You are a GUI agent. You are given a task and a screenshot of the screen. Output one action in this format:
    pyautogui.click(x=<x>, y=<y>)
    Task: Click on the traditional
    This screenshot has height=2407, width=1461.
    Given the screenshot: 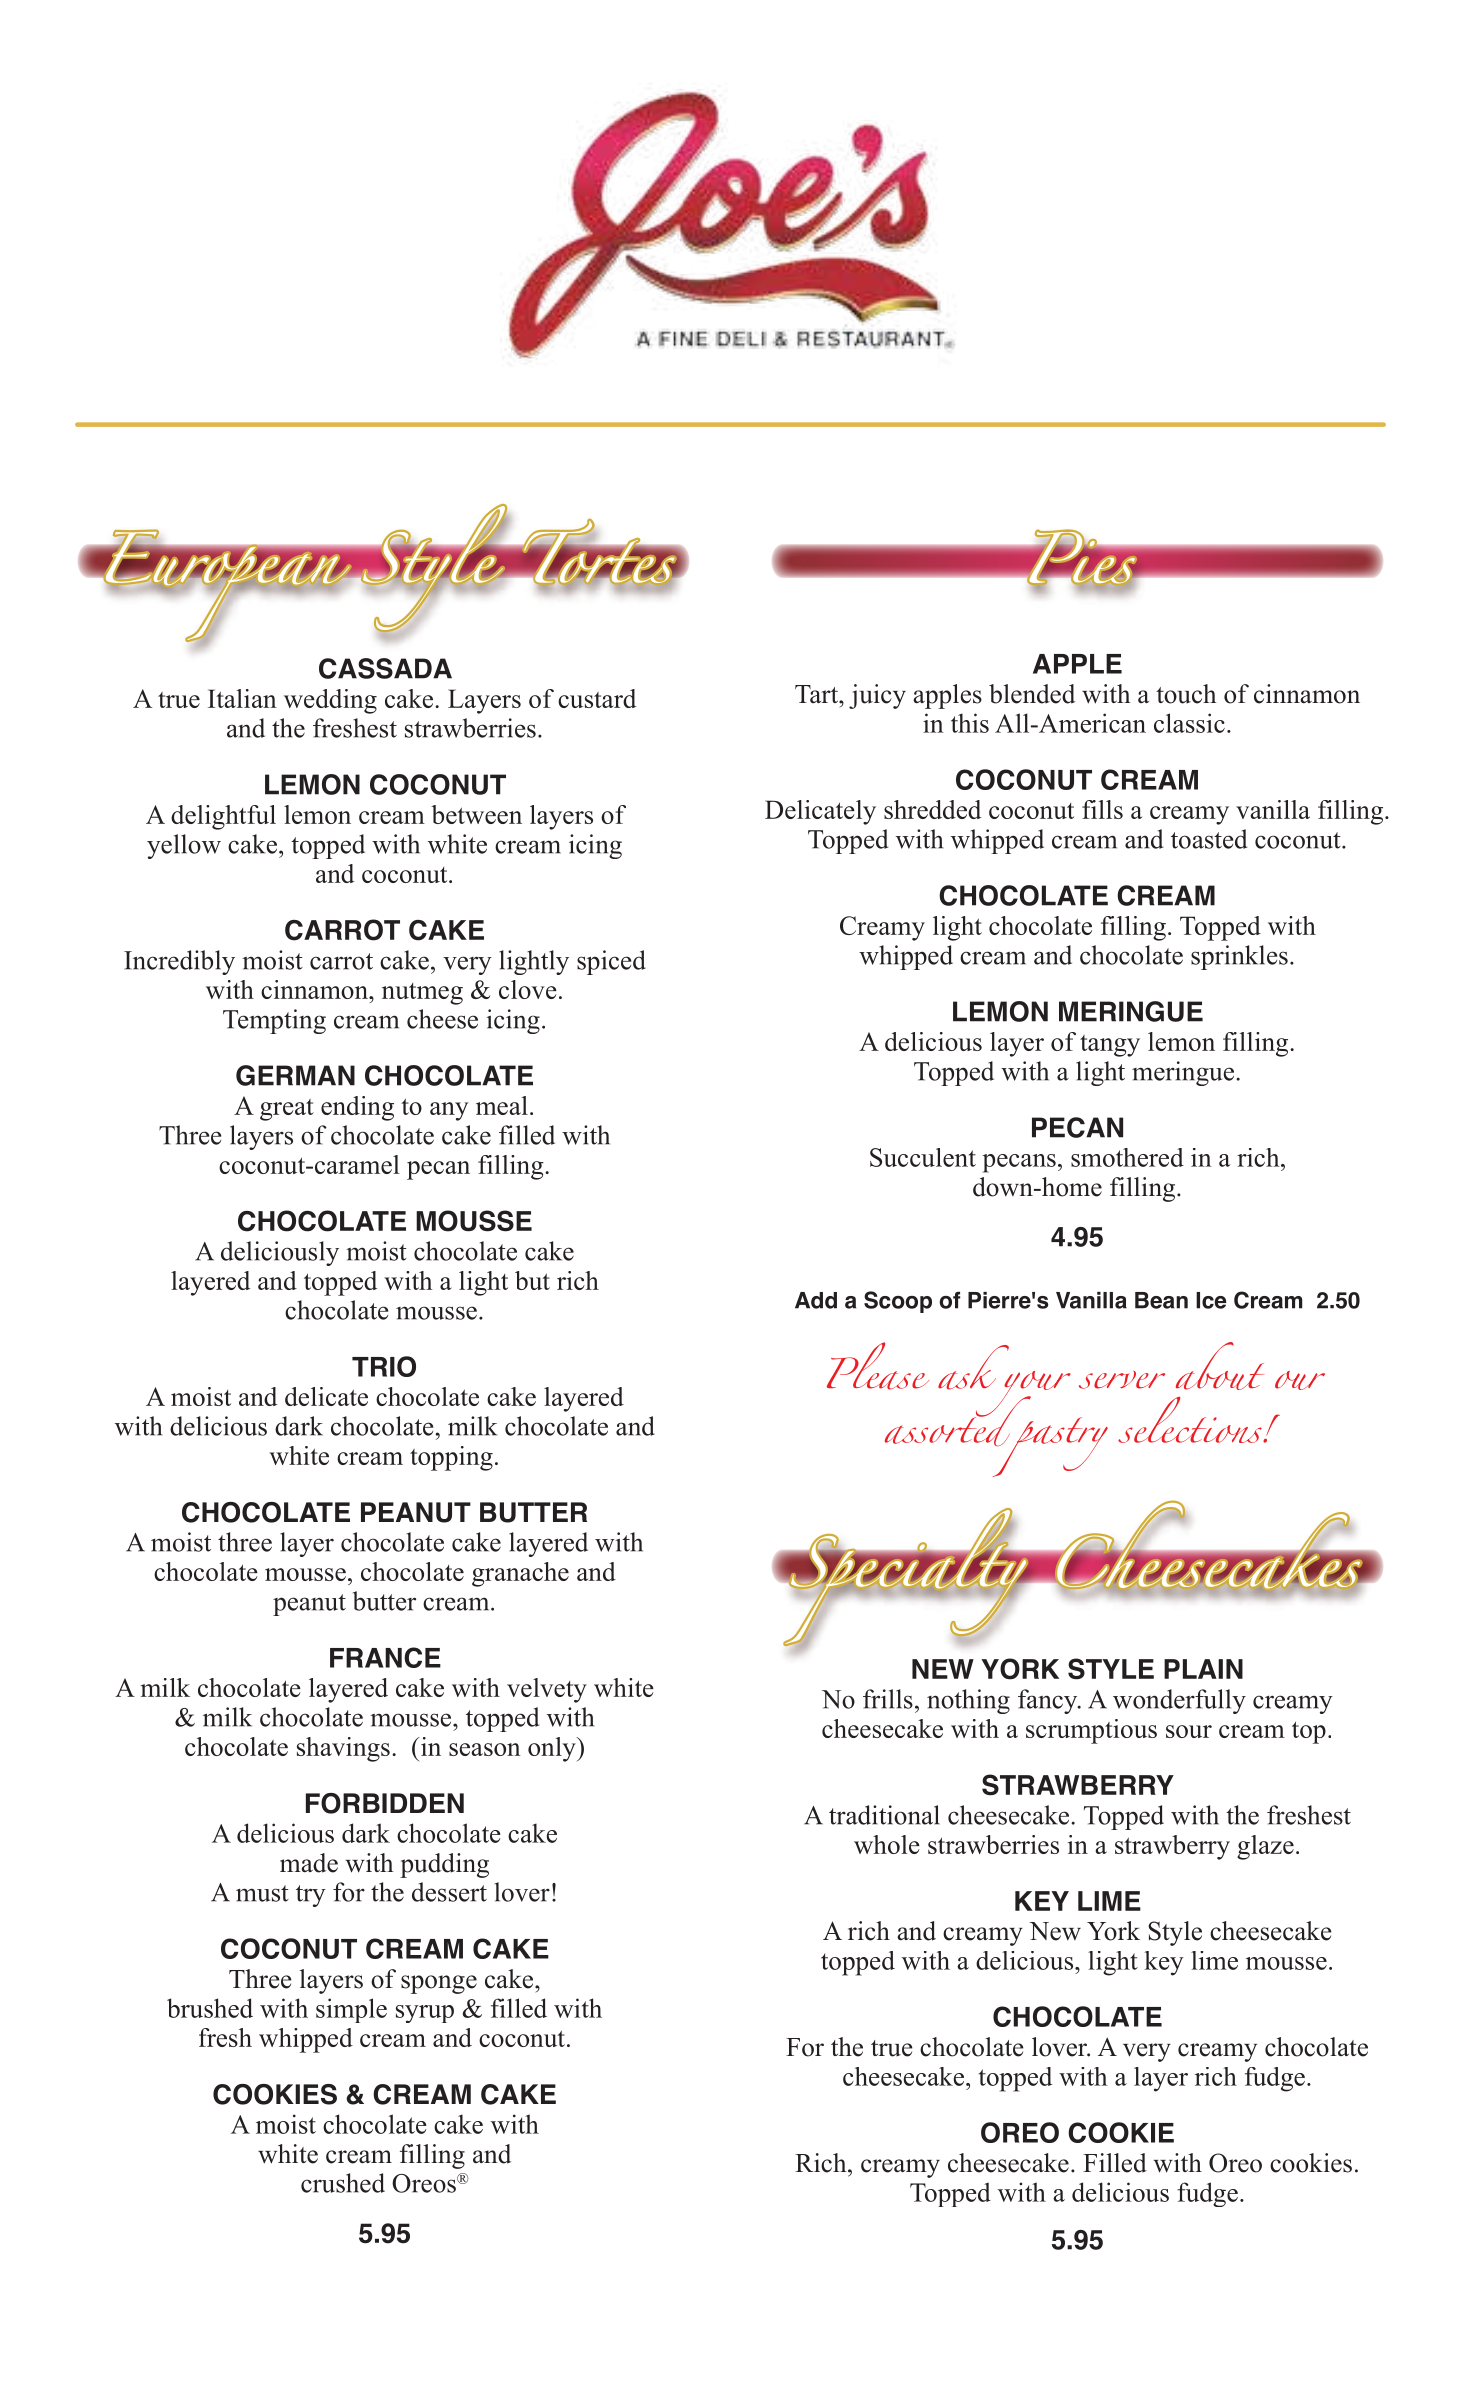 What is the action you would take?
    pyautogui.click(x=884, y=1815)
